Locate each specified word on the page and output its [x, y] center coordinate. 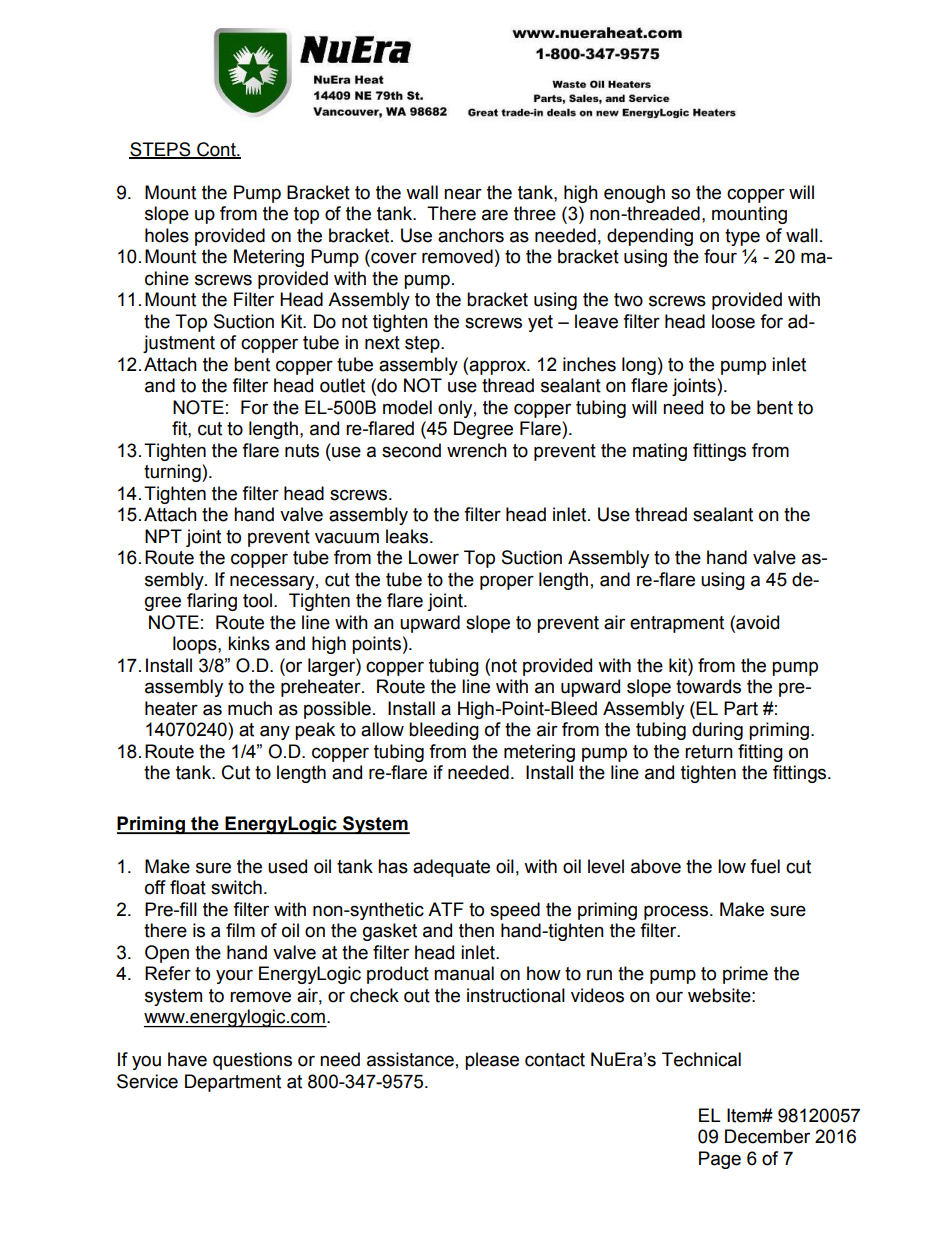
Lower [434, 557]
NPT [163, 536]
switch [236, 887]
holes [167, 235]
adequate [451, 868]
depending [650, 237]
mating [660, 452]
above [656, 866]
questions [252, 1061]
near [463, 194]
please [492, 1061]
